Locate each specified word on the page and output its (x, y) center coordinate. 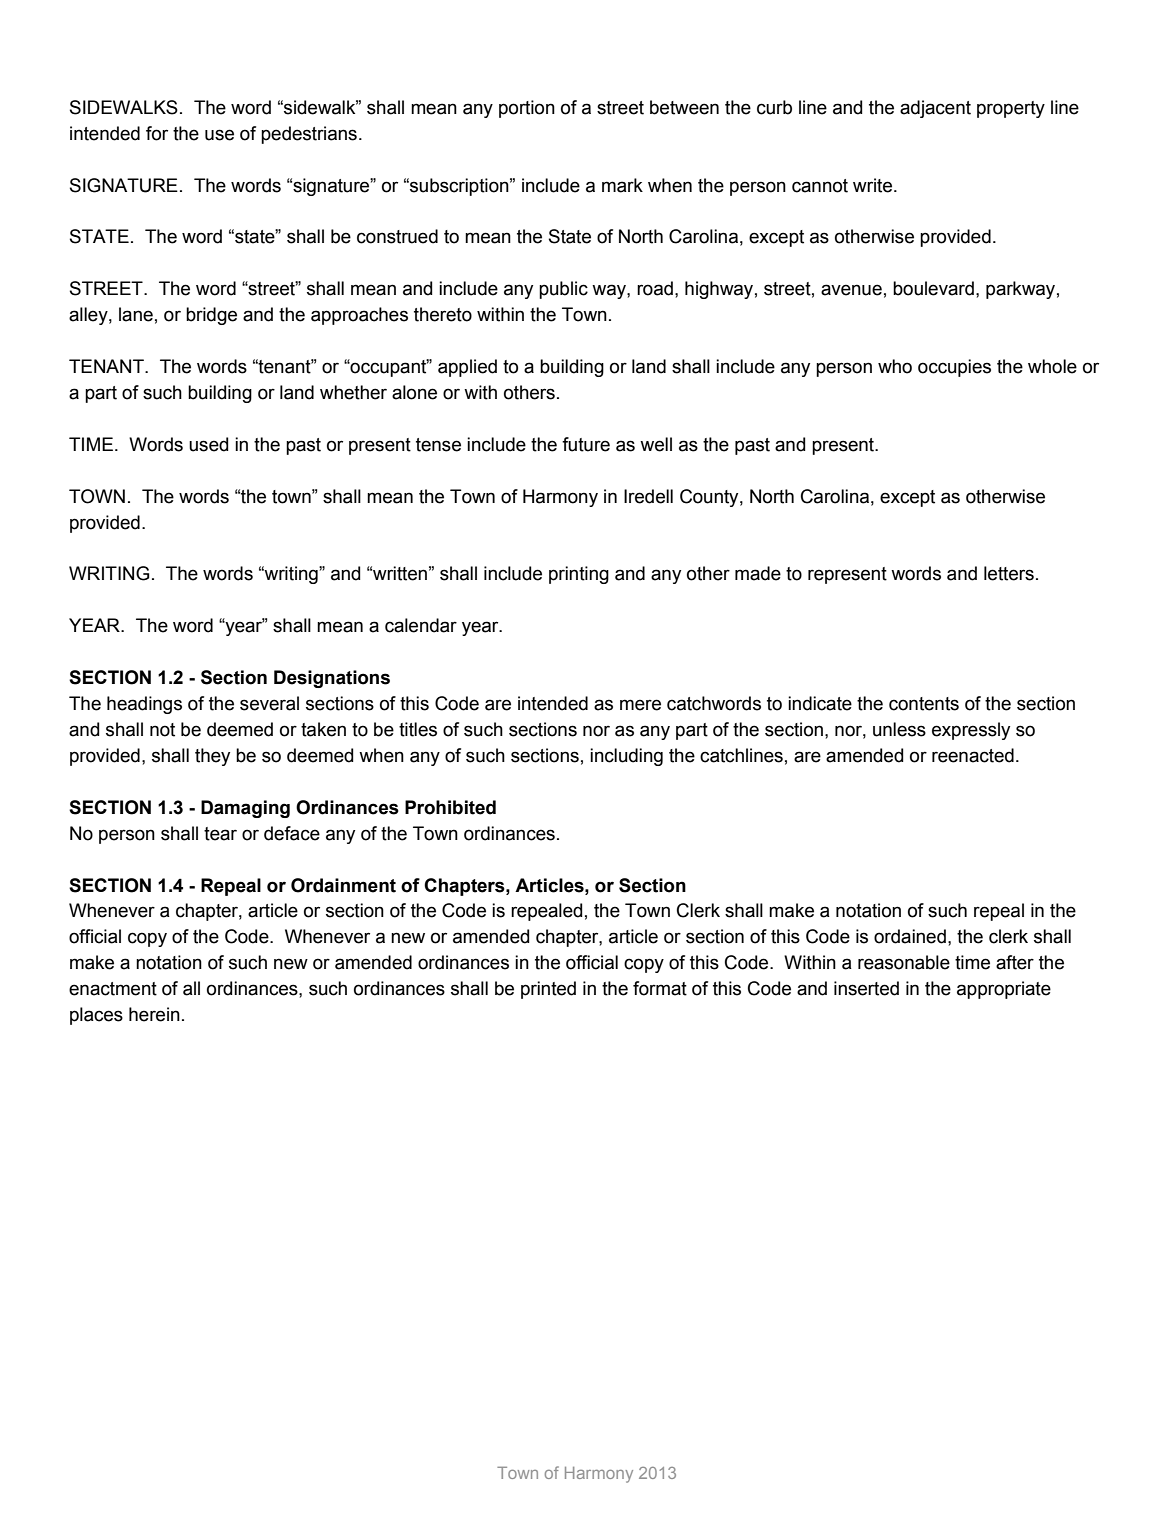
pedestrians (309, 135)
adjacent (935, 109)
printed (548, 990)
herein (154, 1014)
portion (527, 109)
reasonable (904, 962)
